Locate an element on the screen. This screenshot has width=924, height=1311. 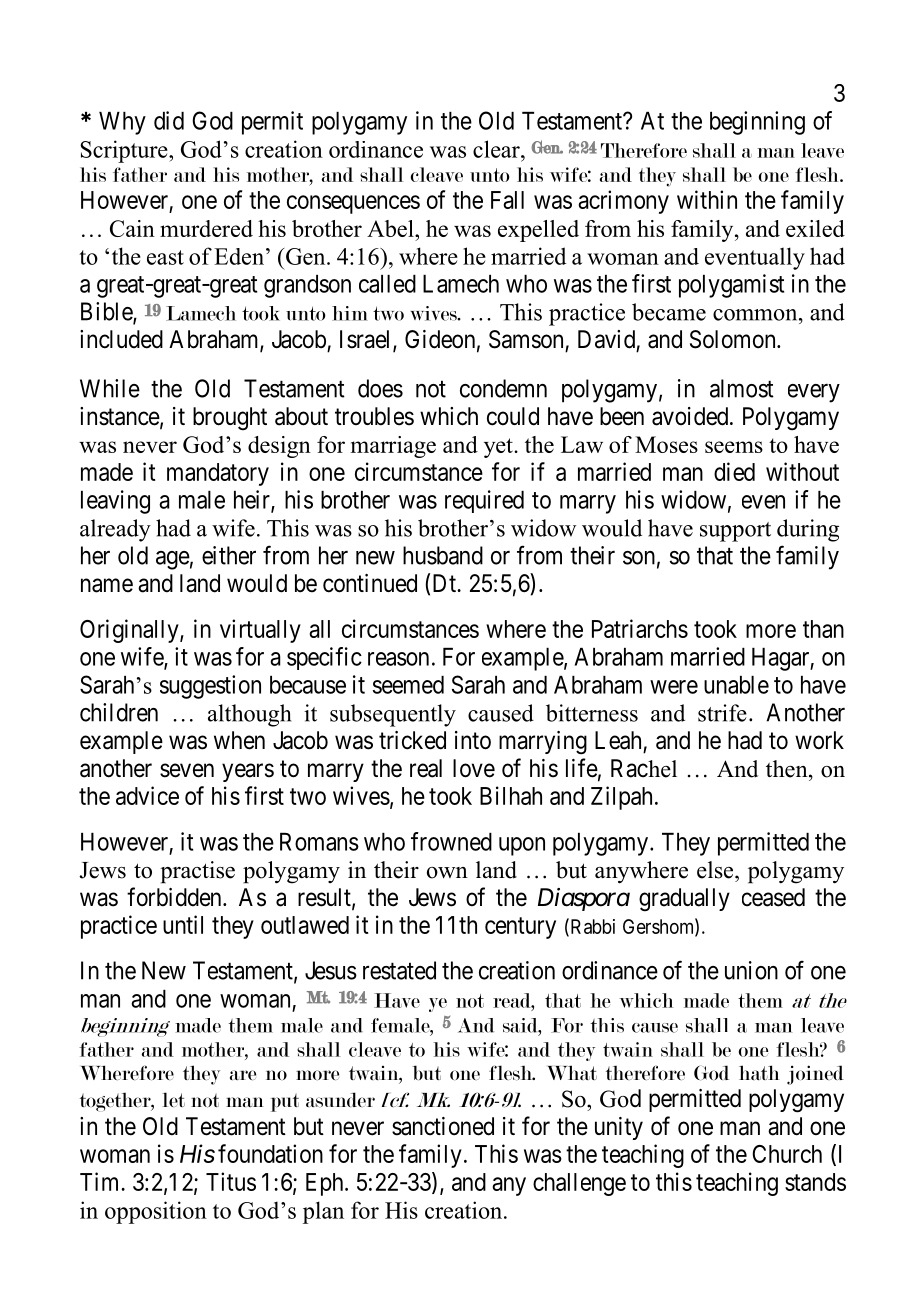
died is located at coordinates (734, 471).
